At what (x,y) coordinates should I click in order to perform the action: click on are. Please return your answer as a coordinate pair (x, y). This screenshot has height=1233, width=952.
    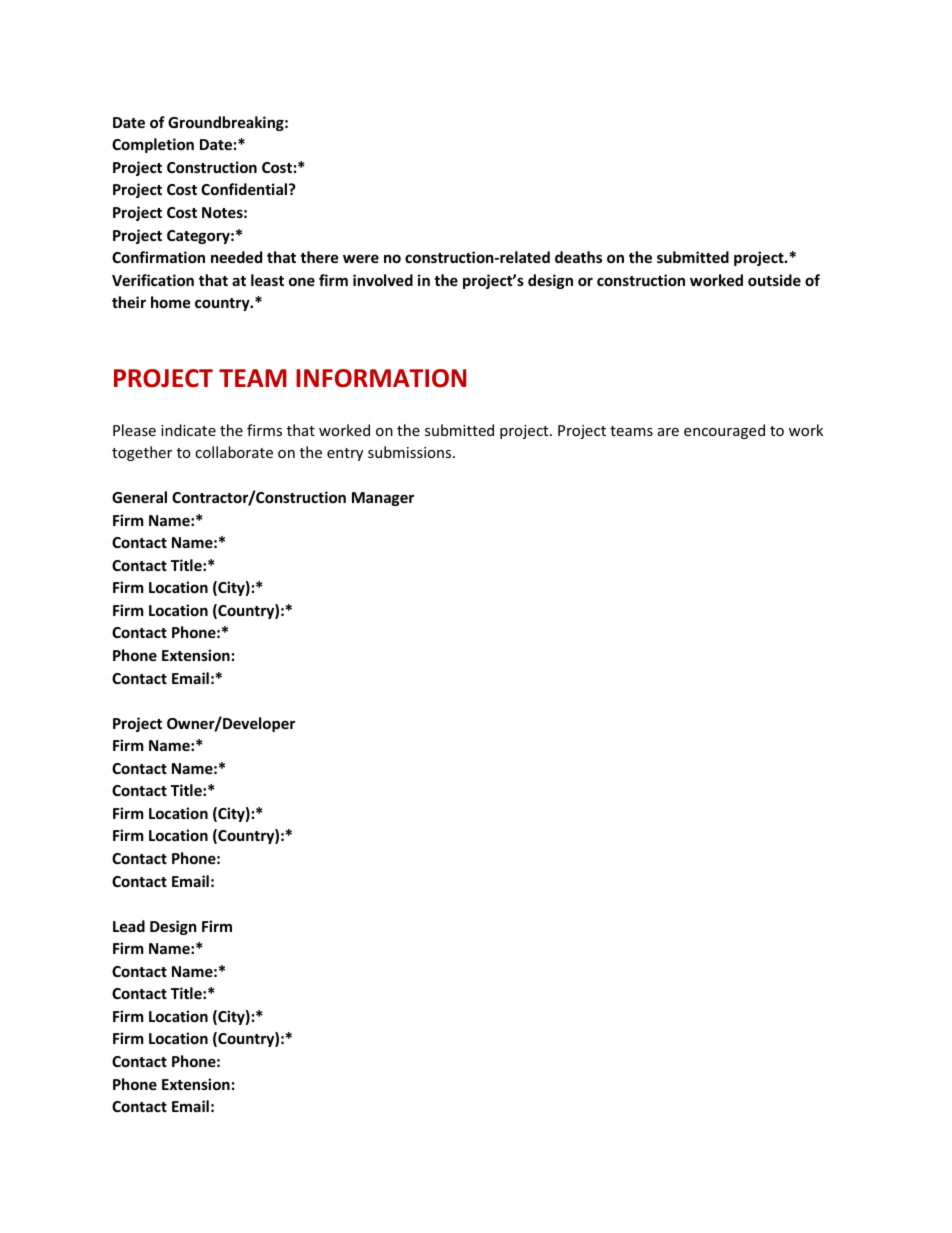
    Looking at the image, I should click on (668, 432).
